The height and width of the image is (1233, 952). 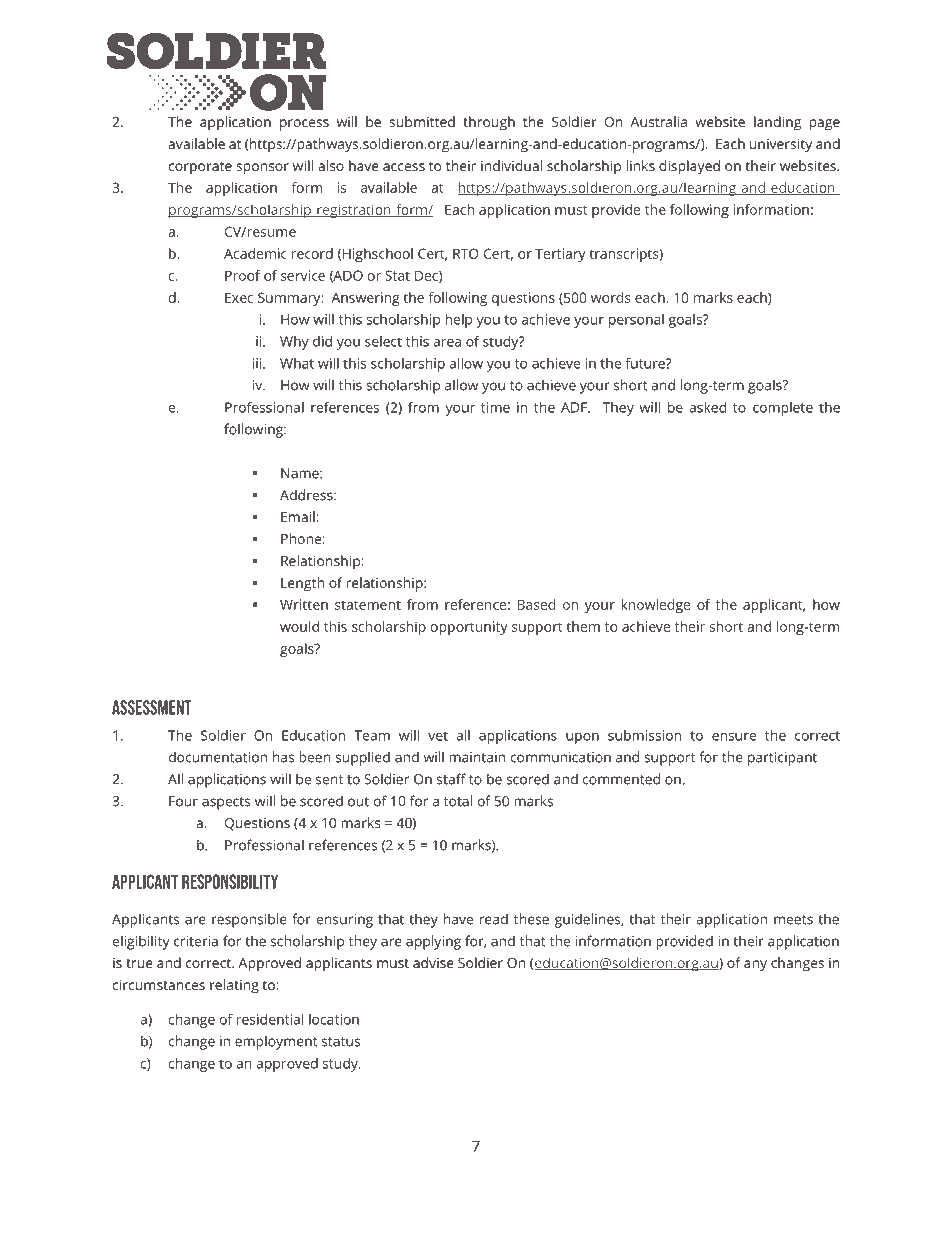 What do you see at coordinates (218, 757) in the image?
I see `documentation` at bounding box center [218, 757].
